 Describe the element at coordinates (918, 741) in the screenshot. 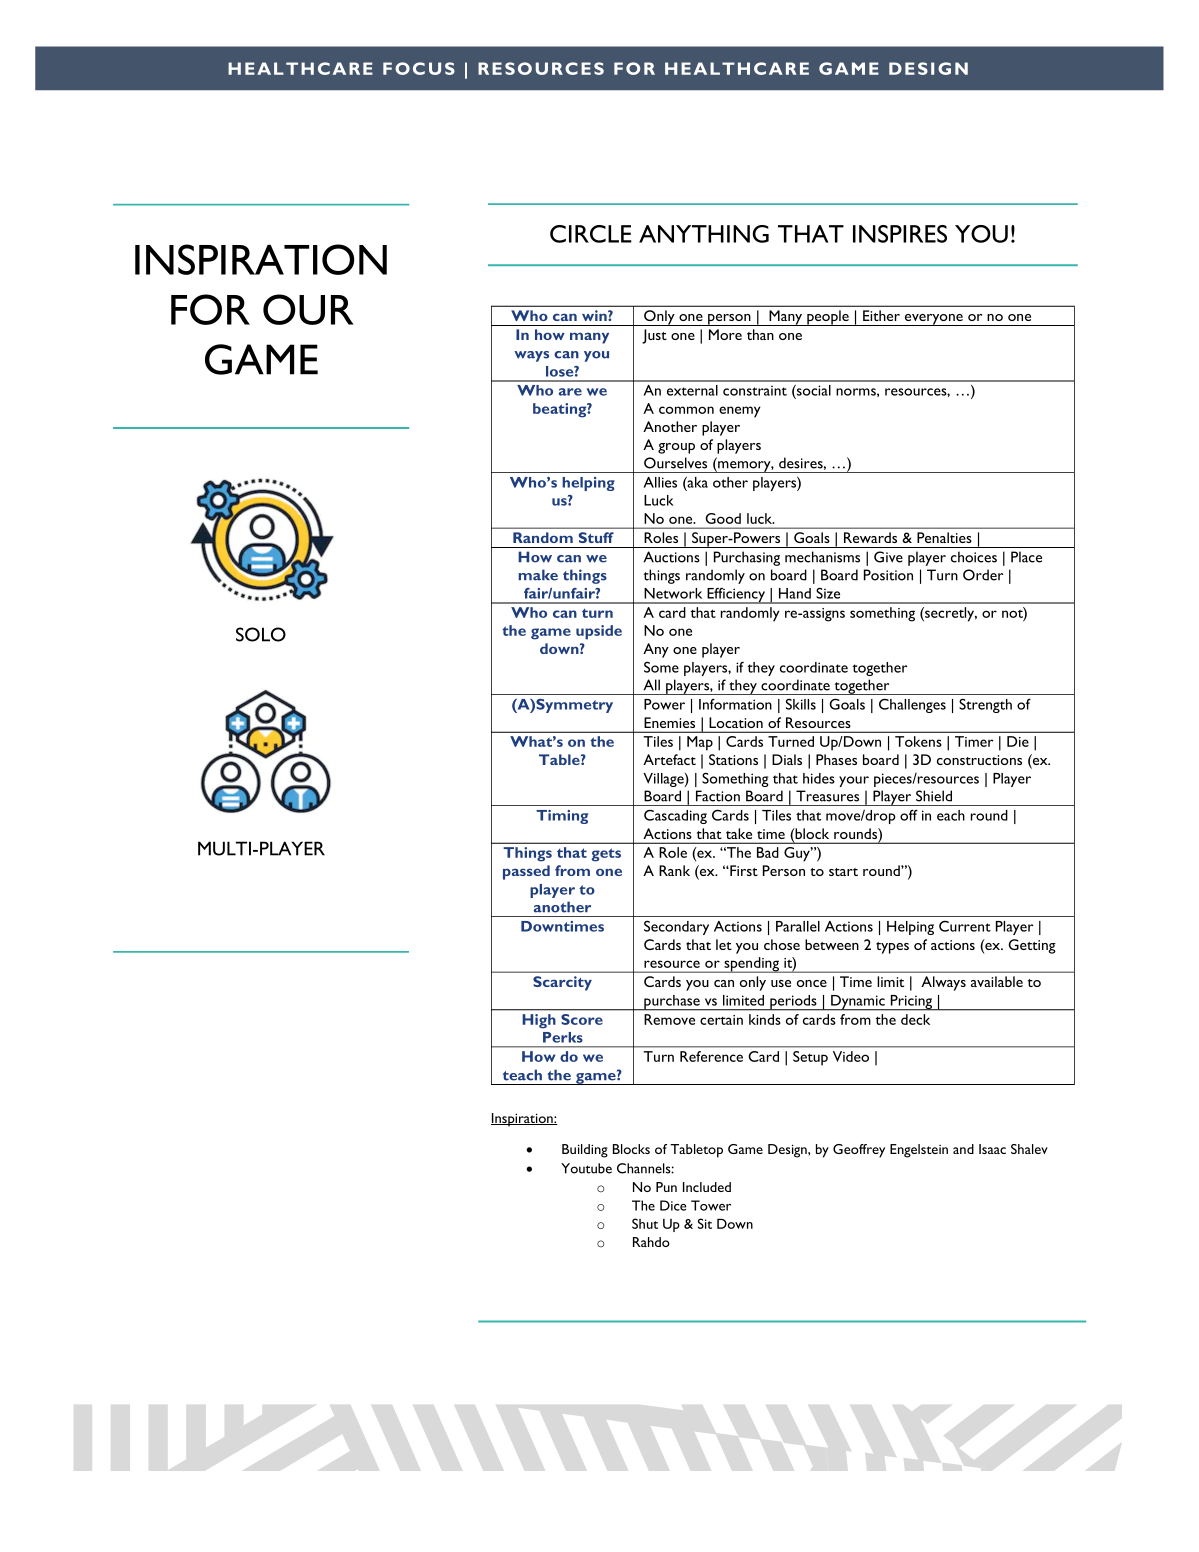

I see `Tokens` at that location.
